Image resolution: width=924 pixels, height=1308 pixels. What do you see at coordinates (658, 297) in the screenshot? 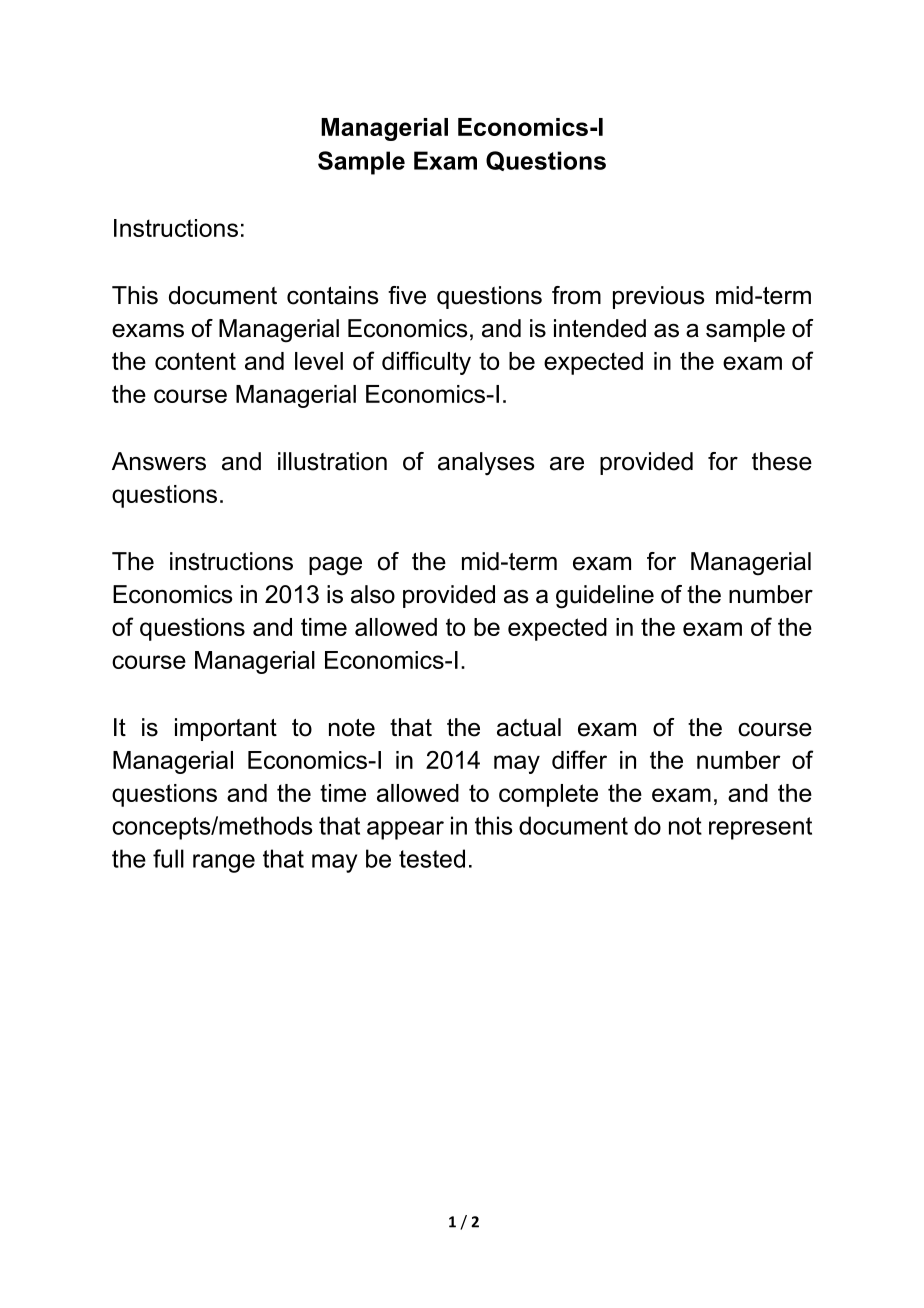
I see `previous` at bounding box center [658, 297].
